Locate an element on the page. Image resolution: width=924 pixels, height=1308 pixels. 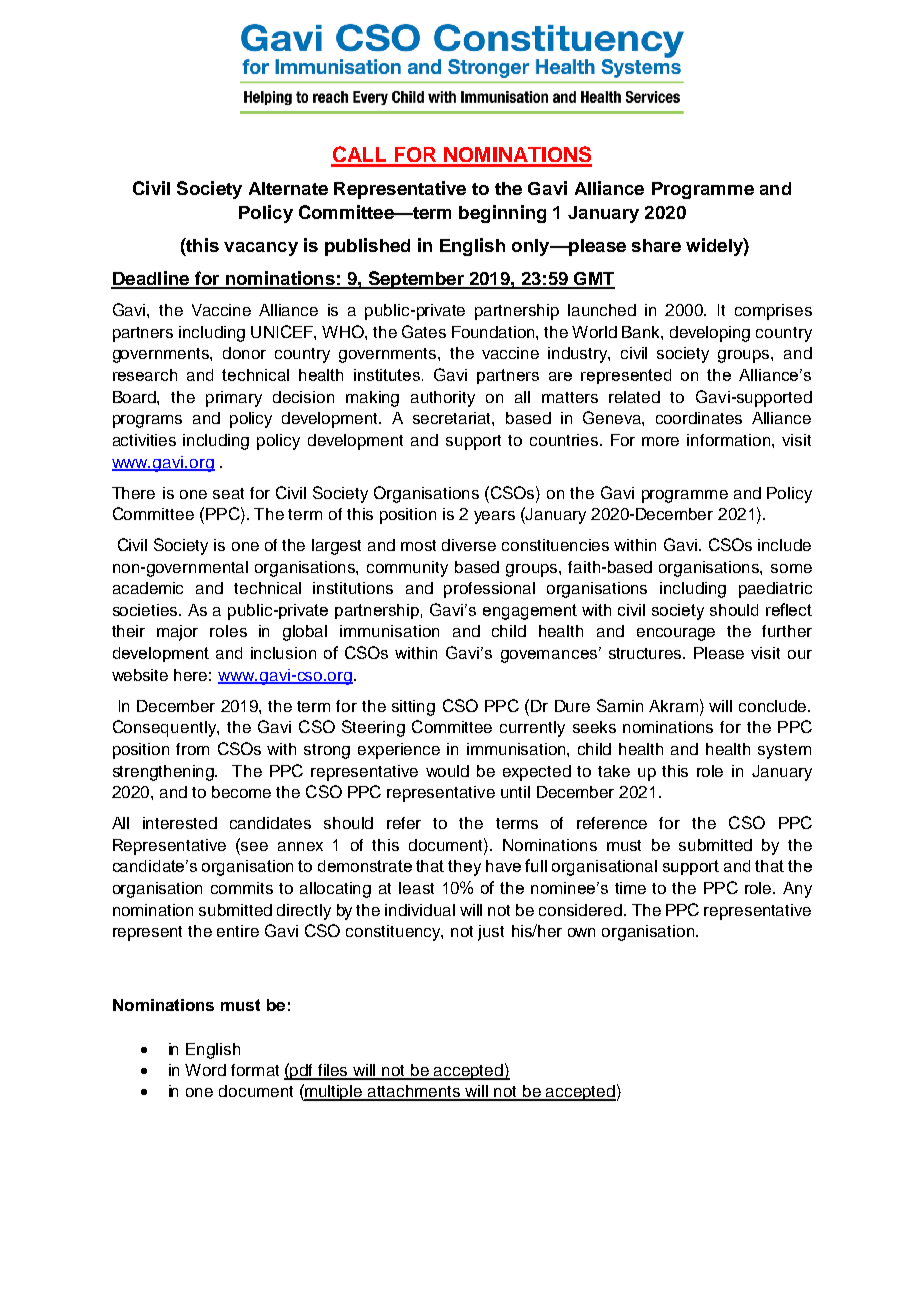
beginning is located at coordinates (502, 214).
